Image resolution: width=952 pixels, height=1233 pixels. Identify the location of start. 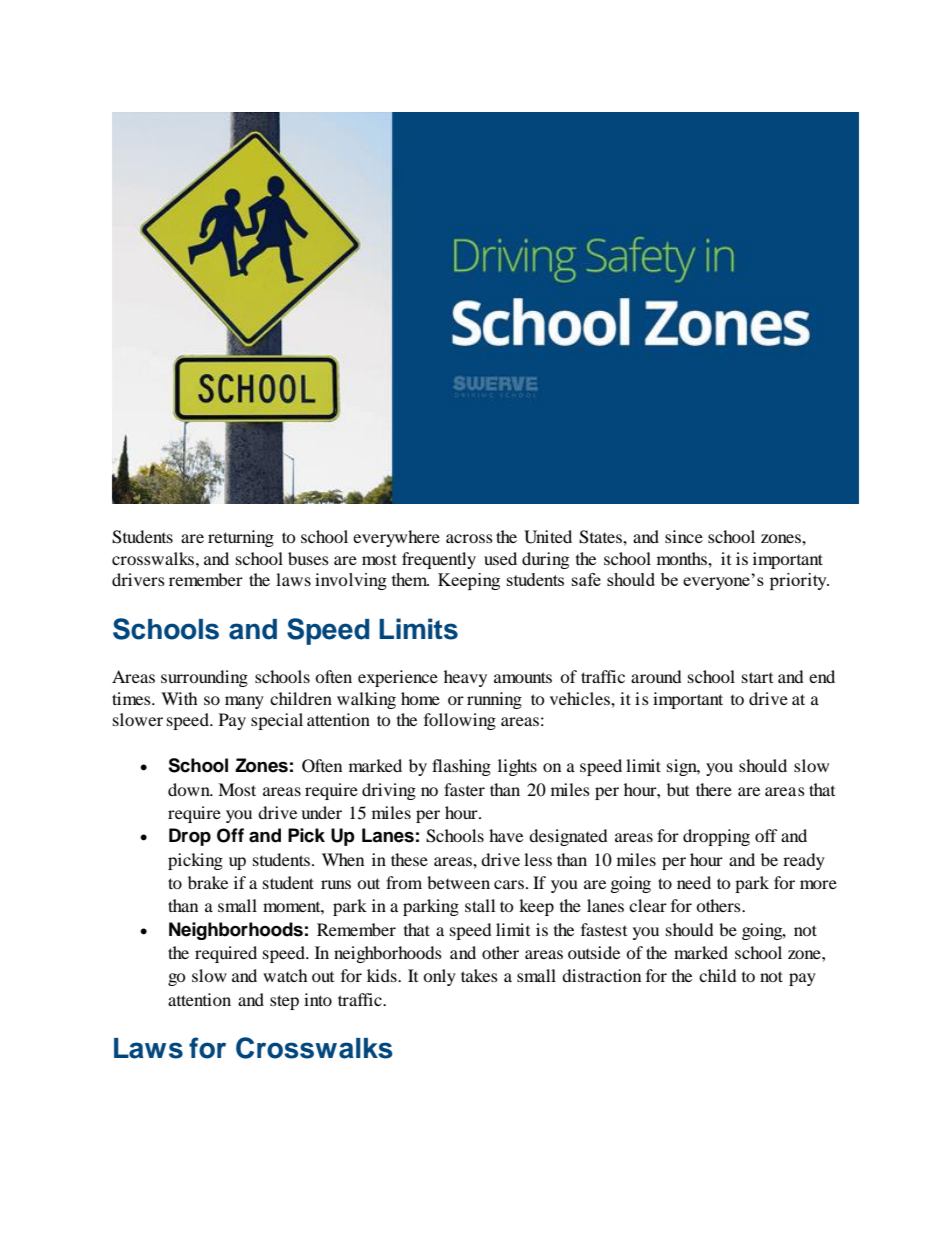
(757, 677).
